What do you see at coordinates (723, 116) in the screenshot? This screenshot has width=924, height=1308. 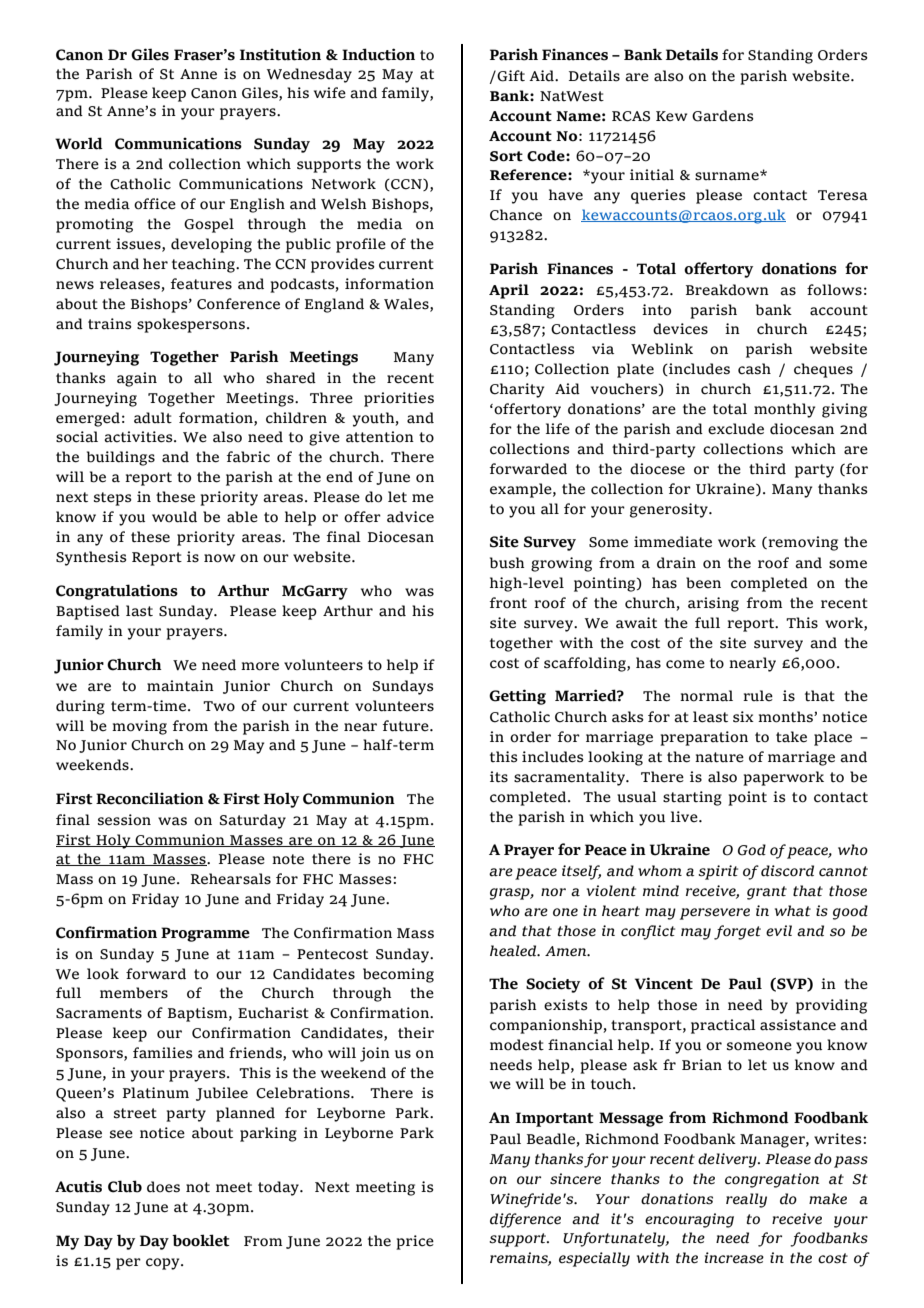 I see `Gardens` at bounding box center [723, 116].
